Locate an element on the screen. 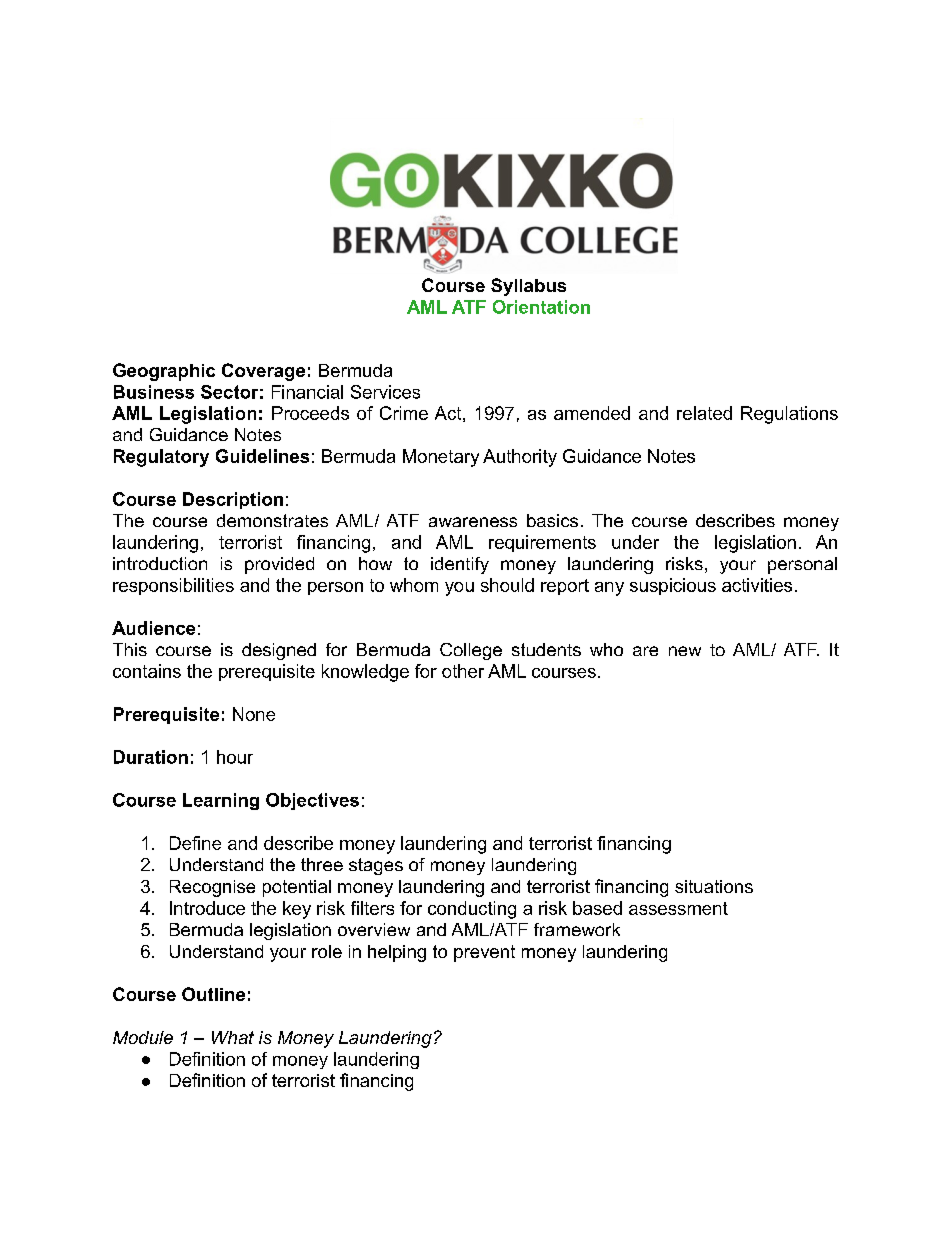 This screenshot has height=1233, width=952. Syllabus is located at coordinates (528, 287).
